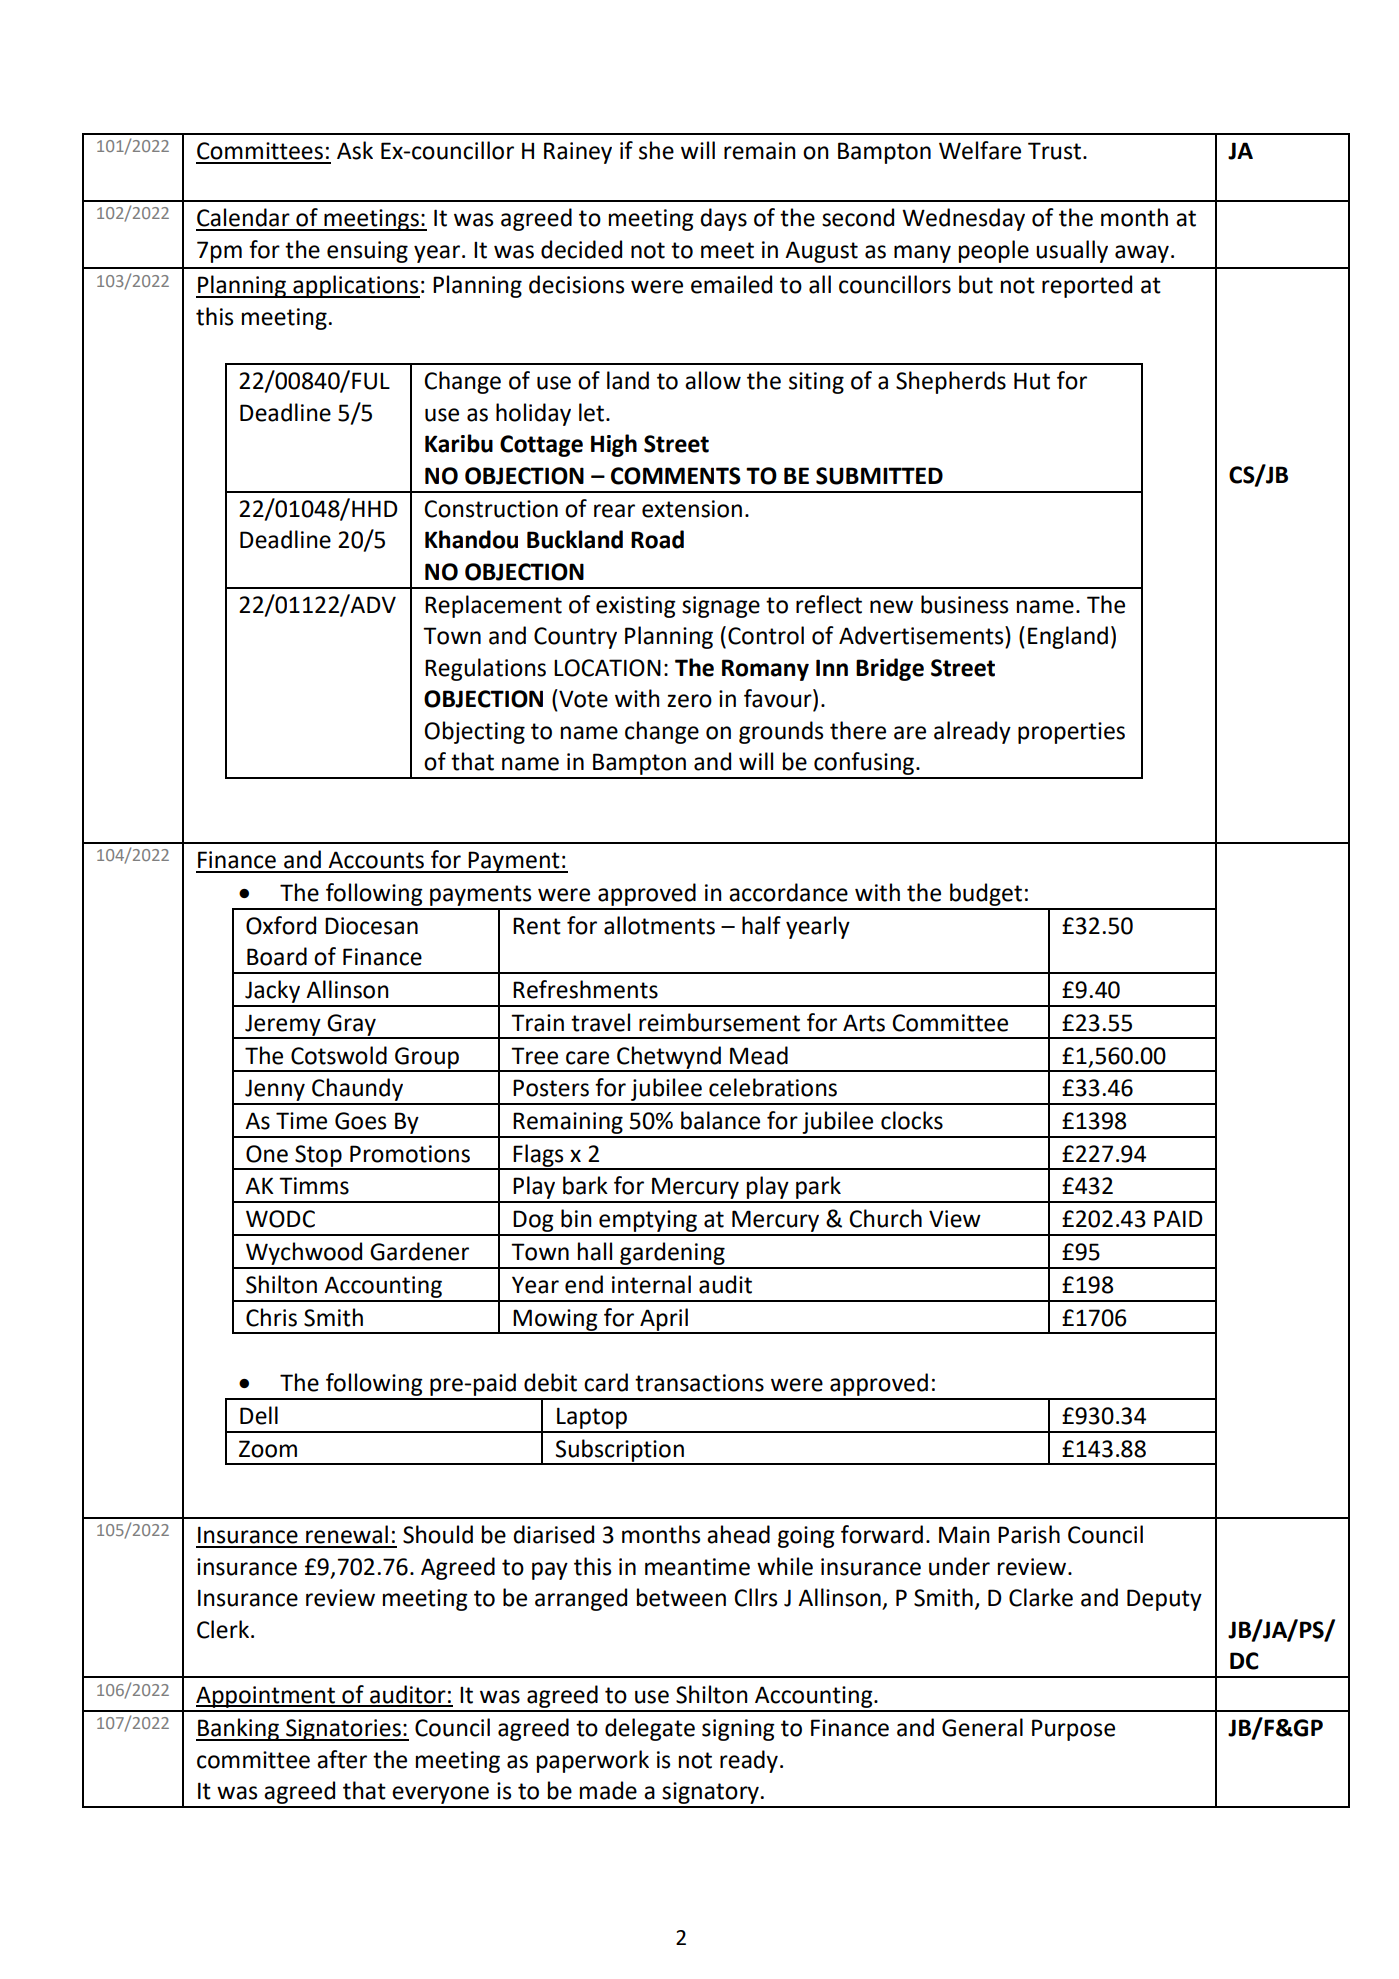 The width and height of the page is (1399, 1979). Describe the element at coordinates (1056, 151) in the page. I see `Trust` at that location.
